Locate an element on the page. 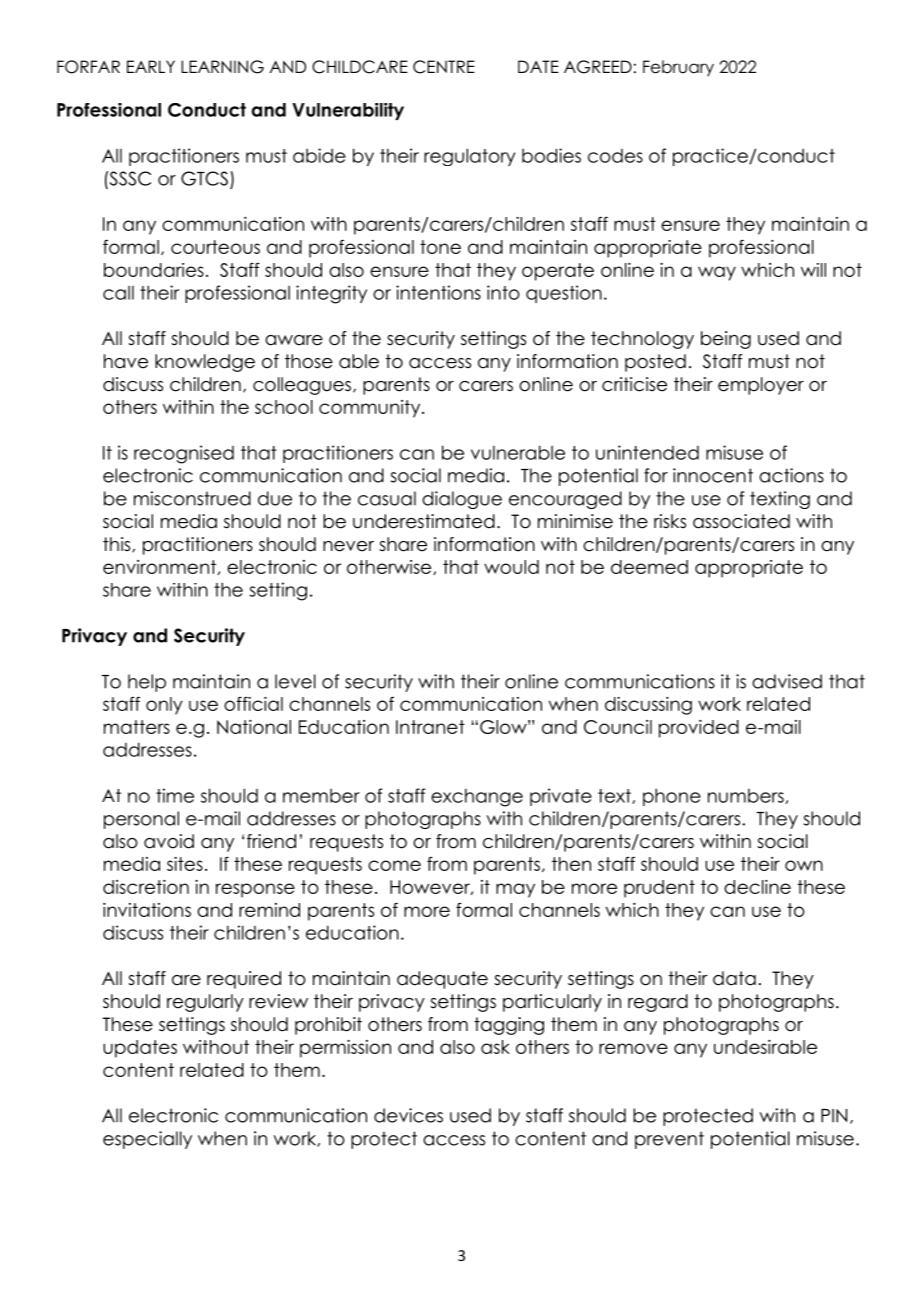 Image resolution: width=924 pixels, height=1308 pixels. PIN is located at coordinates (834, 1116).
